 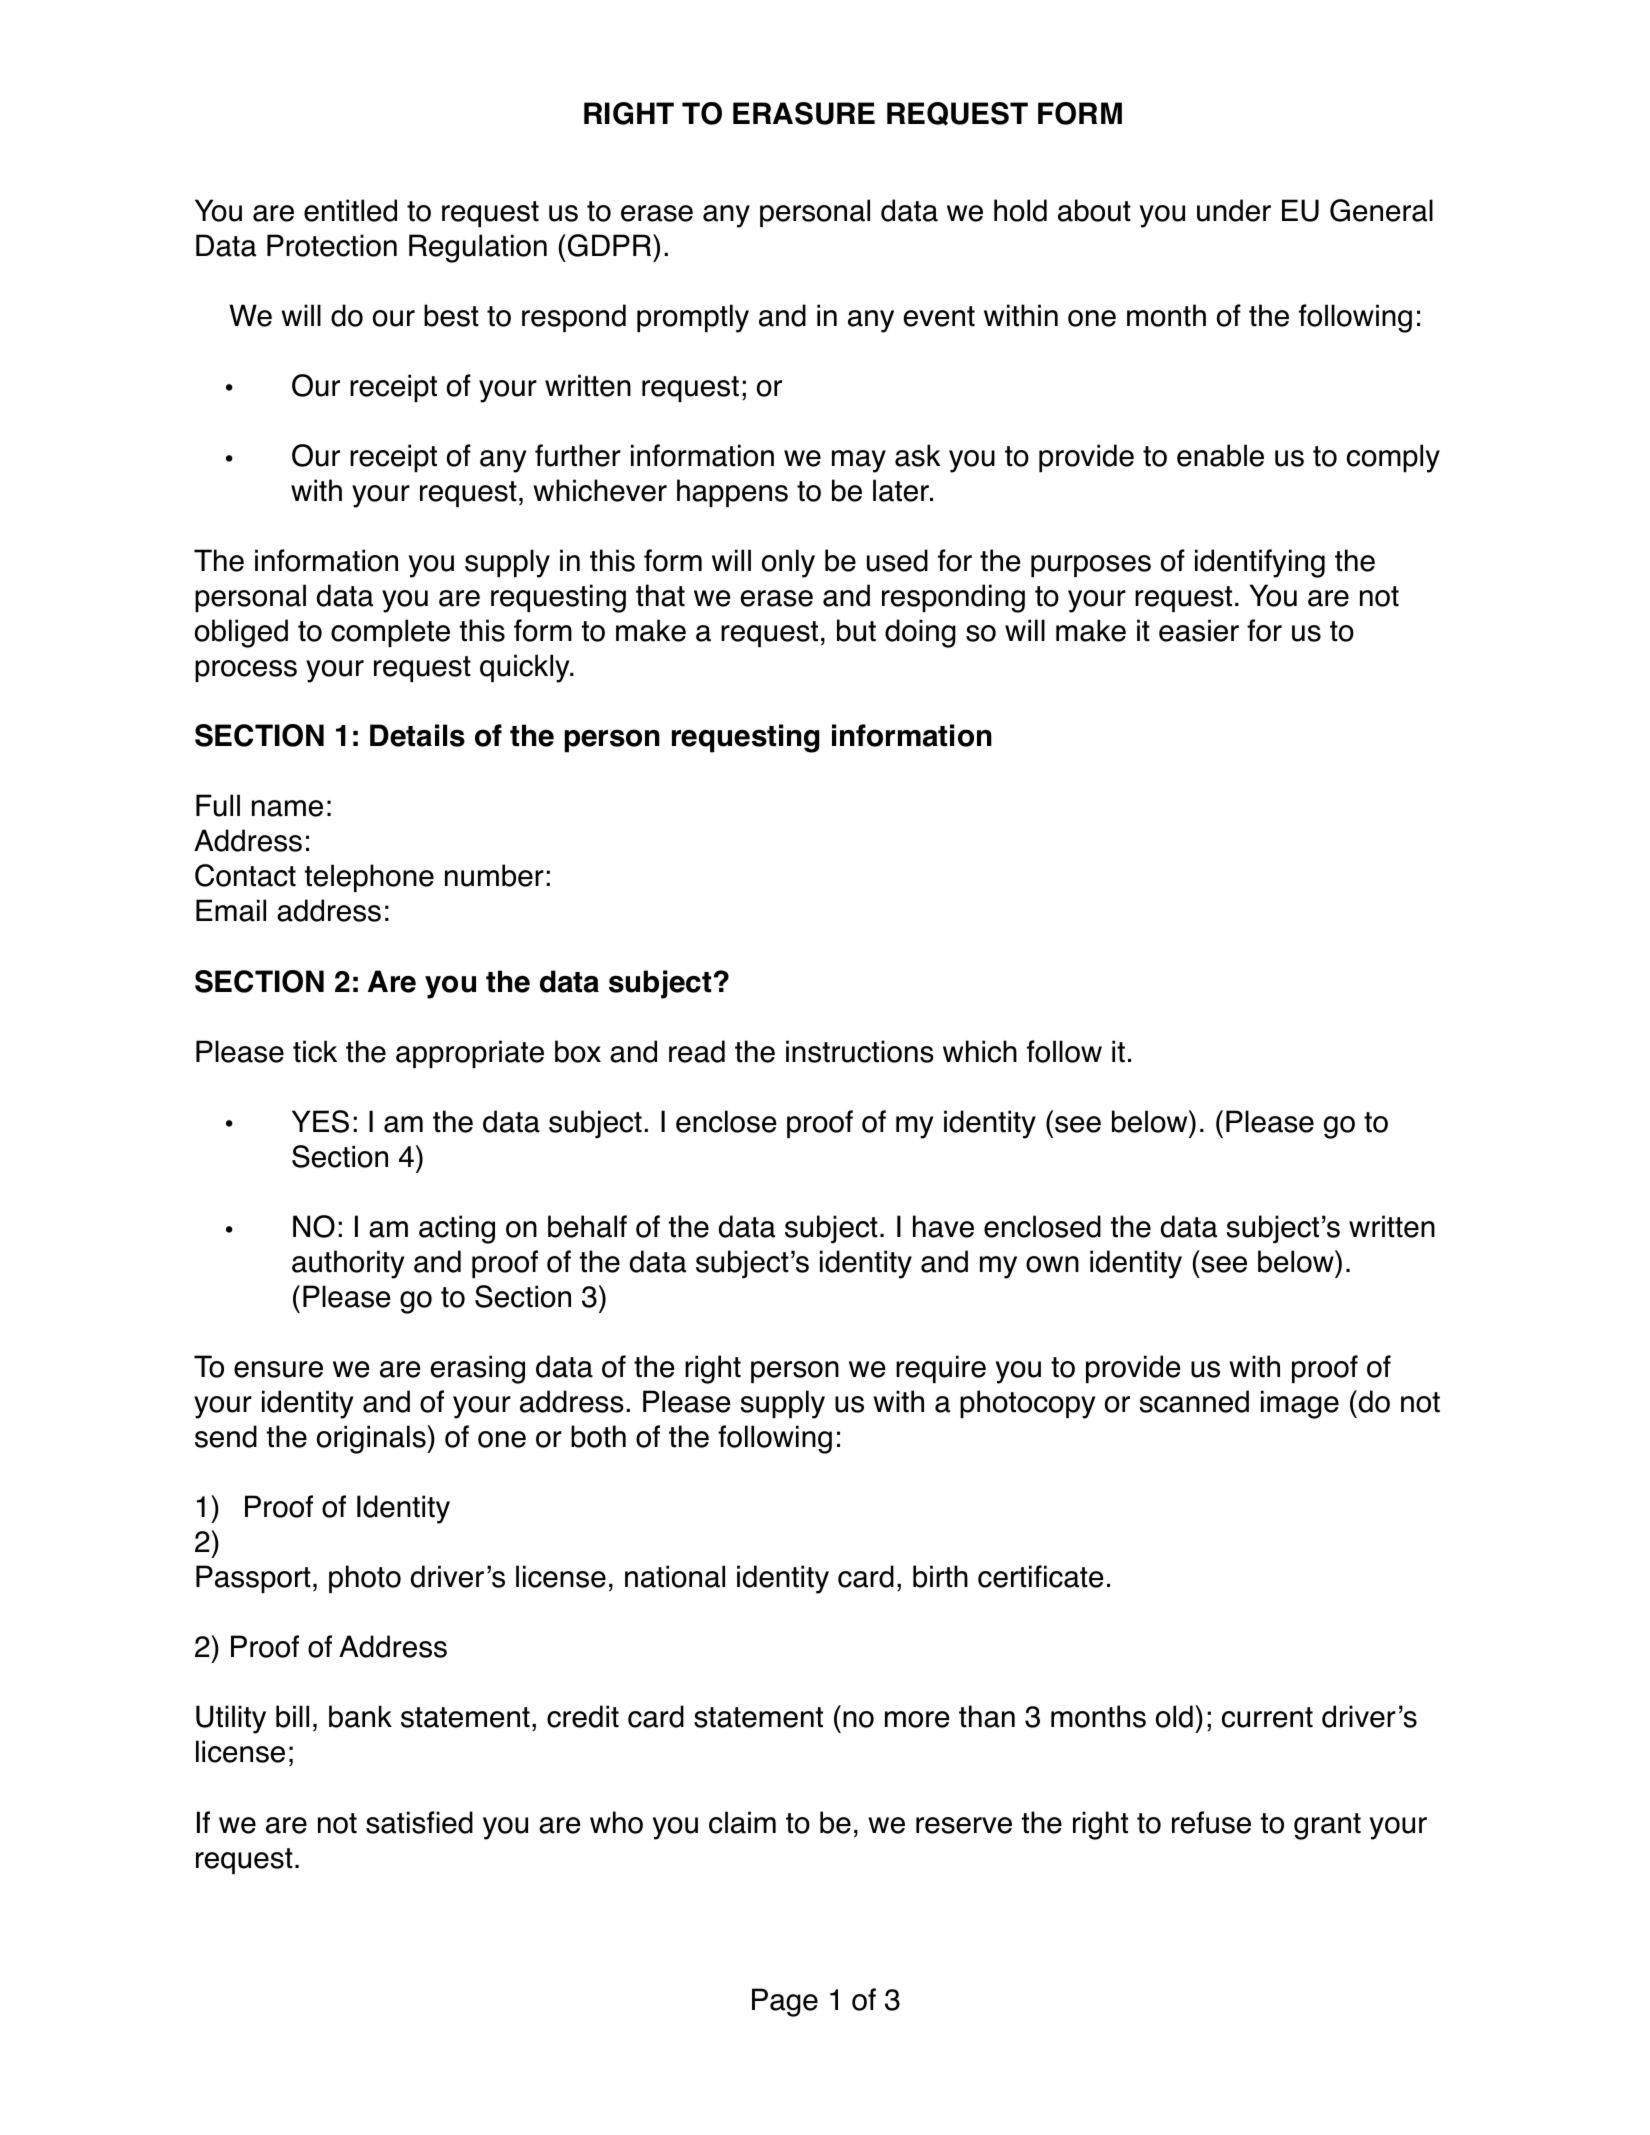 What do you see at coordinates (860, 1051) in the document?
I see `instructions` at bounding box center [860, 1051].
